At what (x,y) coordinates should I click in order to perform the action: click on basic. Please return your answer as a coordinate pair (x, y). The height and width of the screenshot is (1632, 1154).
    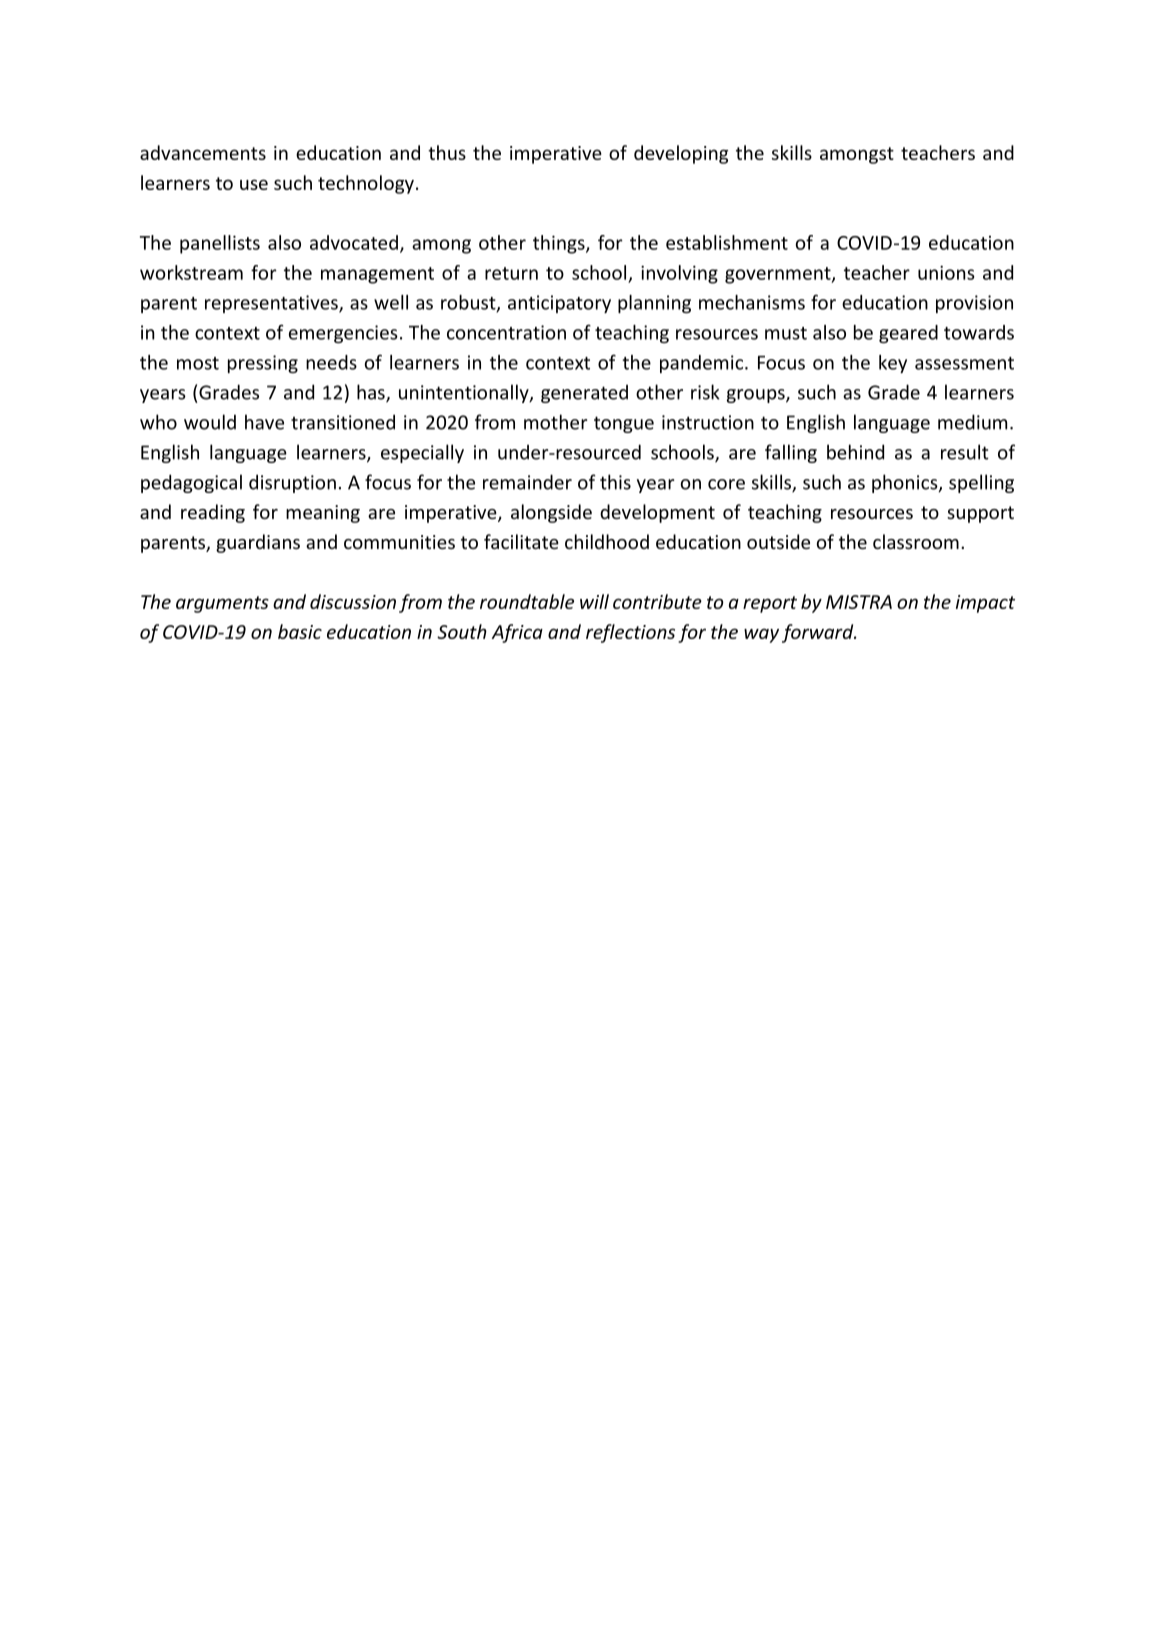
    Looking at the image, I should click on (300, 631).
